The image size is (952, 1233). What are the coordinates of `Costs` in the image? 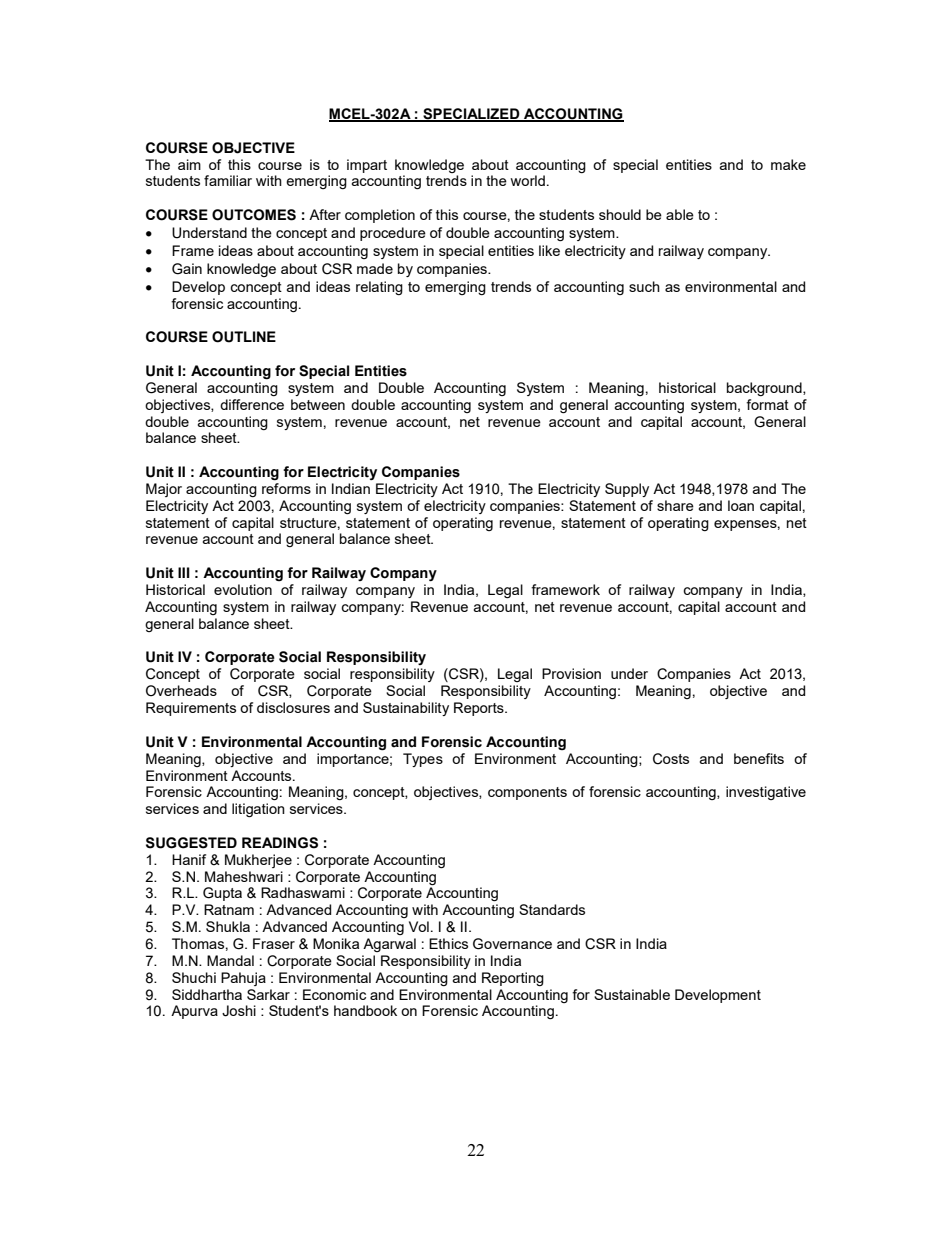 It's located at (671, 759).
